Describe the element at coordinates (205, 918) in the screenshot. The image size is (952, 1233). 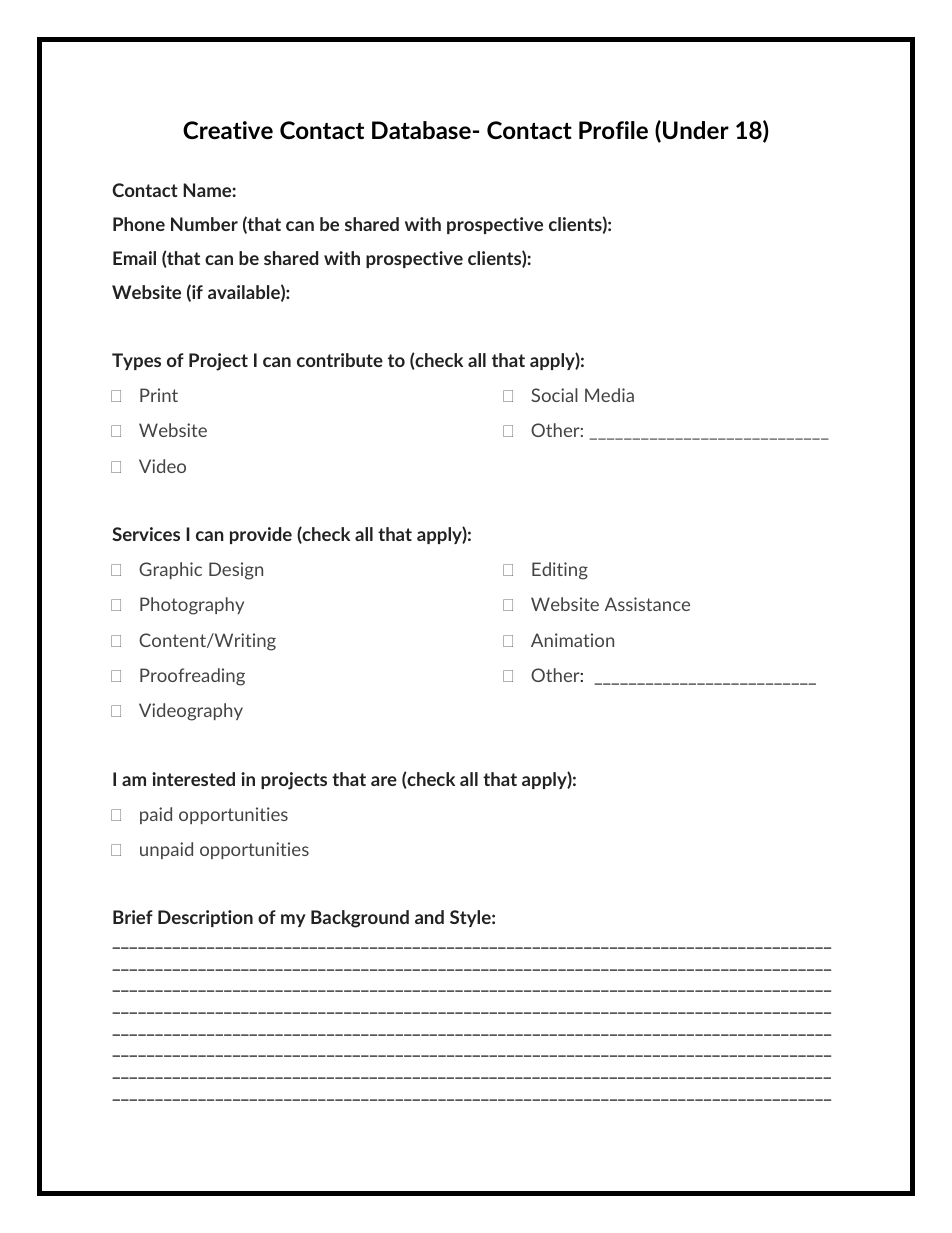
I see `Description` at that location.
